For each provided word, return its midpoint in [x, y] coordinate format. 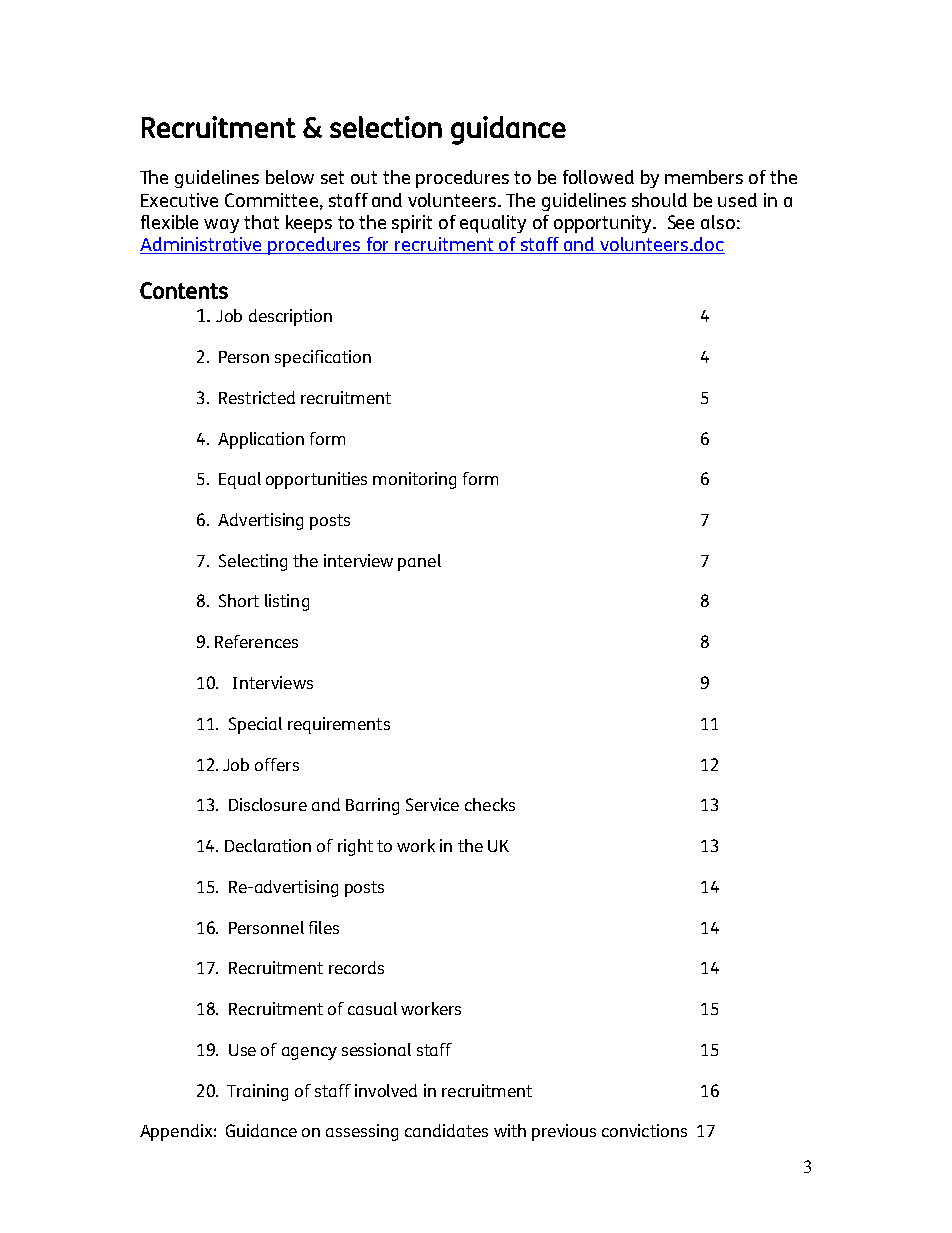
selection [386, 127]
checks [490, 804]
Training [257, 1092]
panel [419, 562]
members [704, 177]
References [256, 641]
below [290, 177]
